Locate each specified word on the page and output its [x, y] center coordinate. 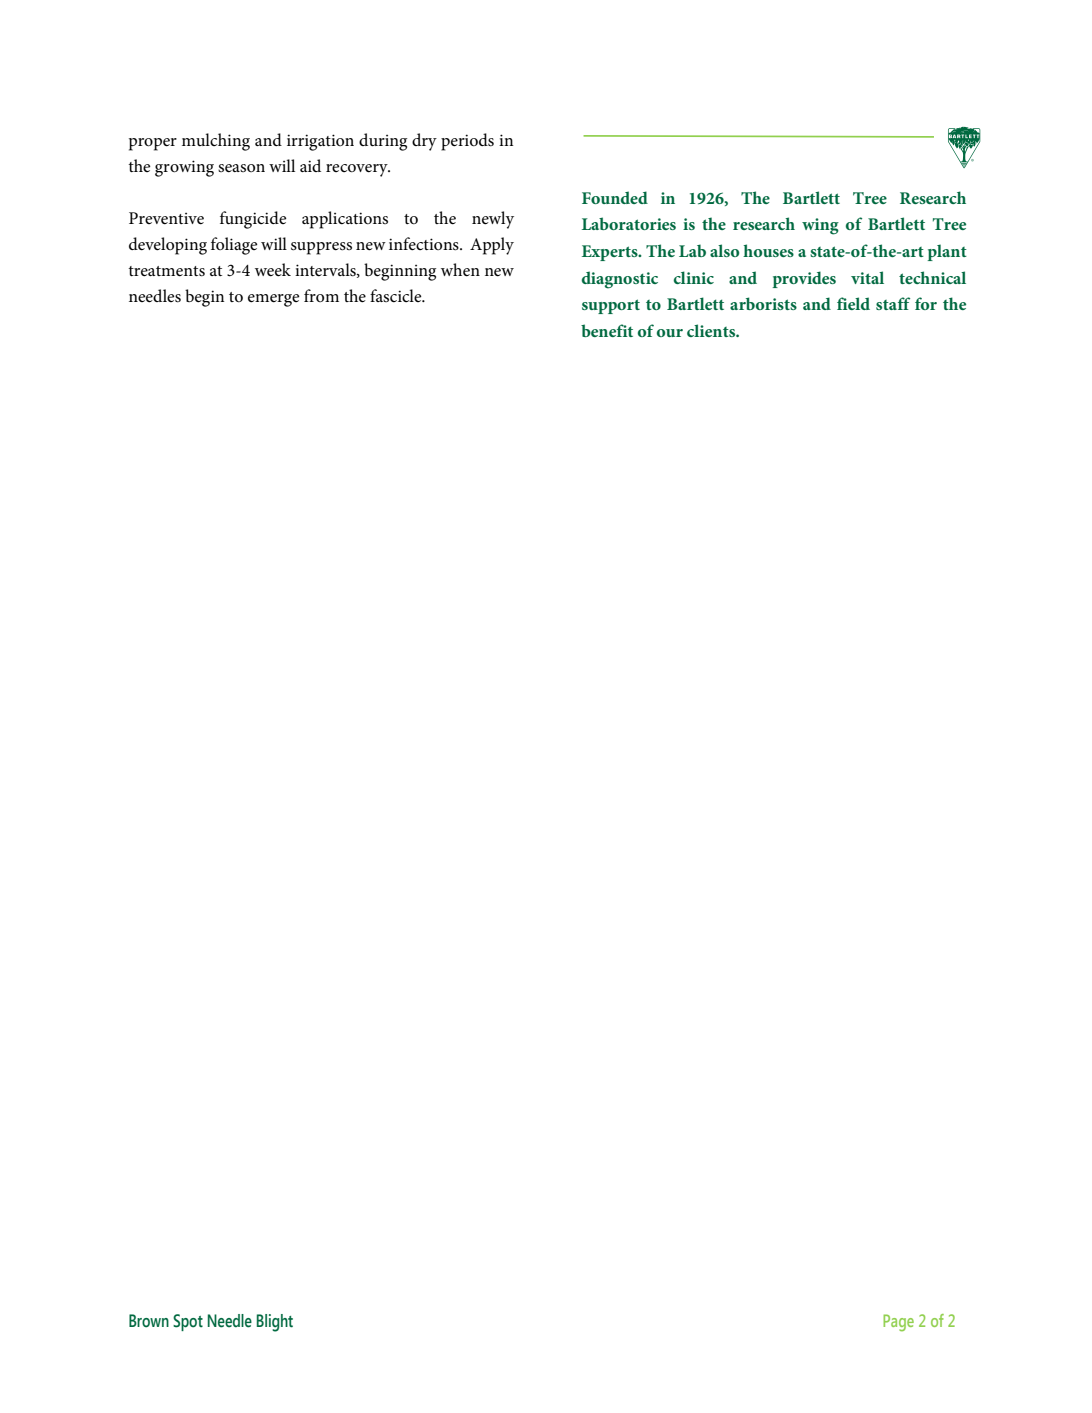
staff [893, 303]
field [853, 303]
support [611, 306]
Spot [188, 1322]
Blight [275, 1323]
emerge [274, 300]
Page [898, 1323]
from [321, 295]
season [241, 168]
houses [768, 250]
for [926, 303]
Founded [615, 197]
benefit [607, 330]
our [670, 333]
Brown [149, 1321]
